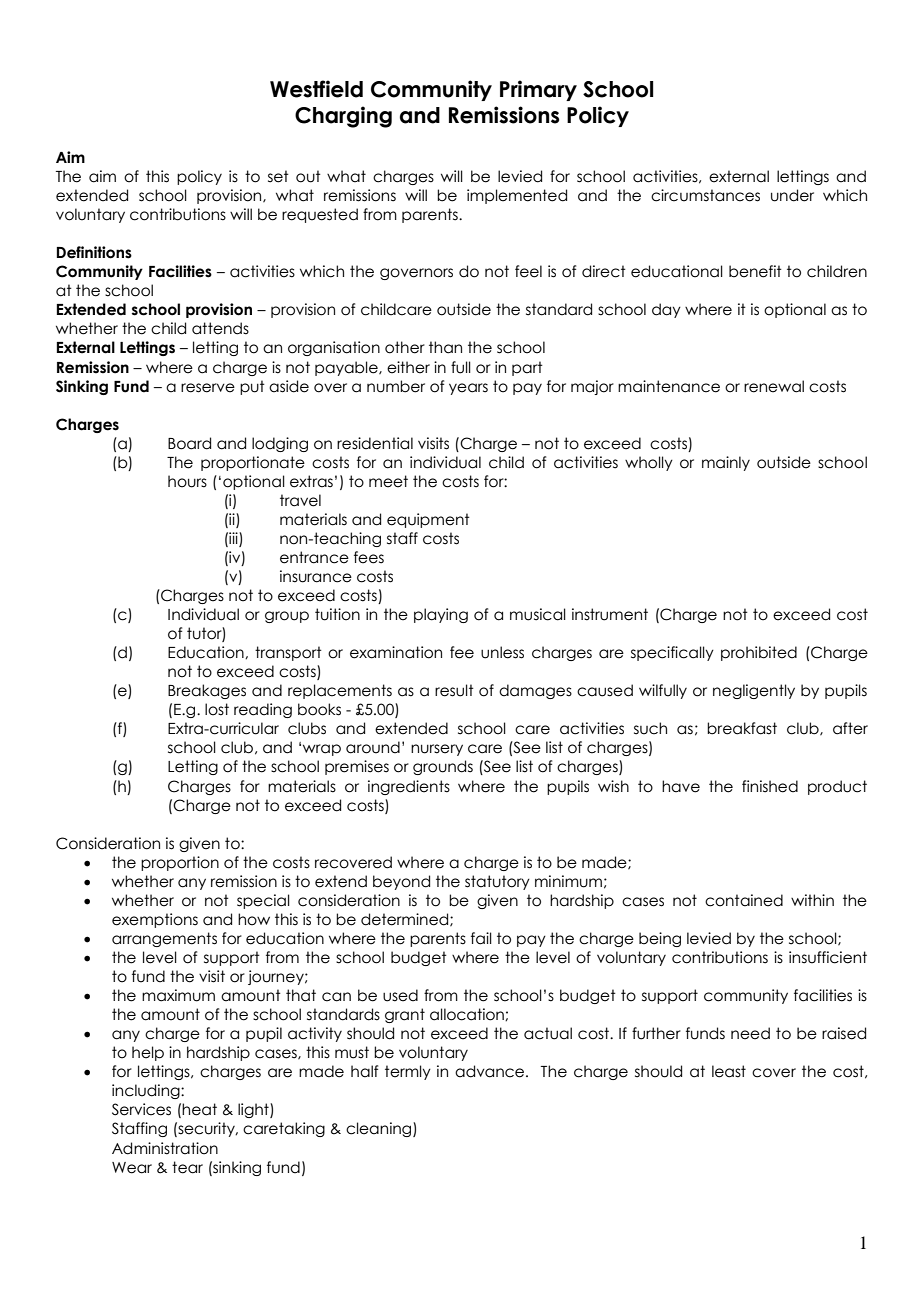 Image resolution: width=924 pixels, height=1308 pixels. I want to click on years, so click(468, 389).
